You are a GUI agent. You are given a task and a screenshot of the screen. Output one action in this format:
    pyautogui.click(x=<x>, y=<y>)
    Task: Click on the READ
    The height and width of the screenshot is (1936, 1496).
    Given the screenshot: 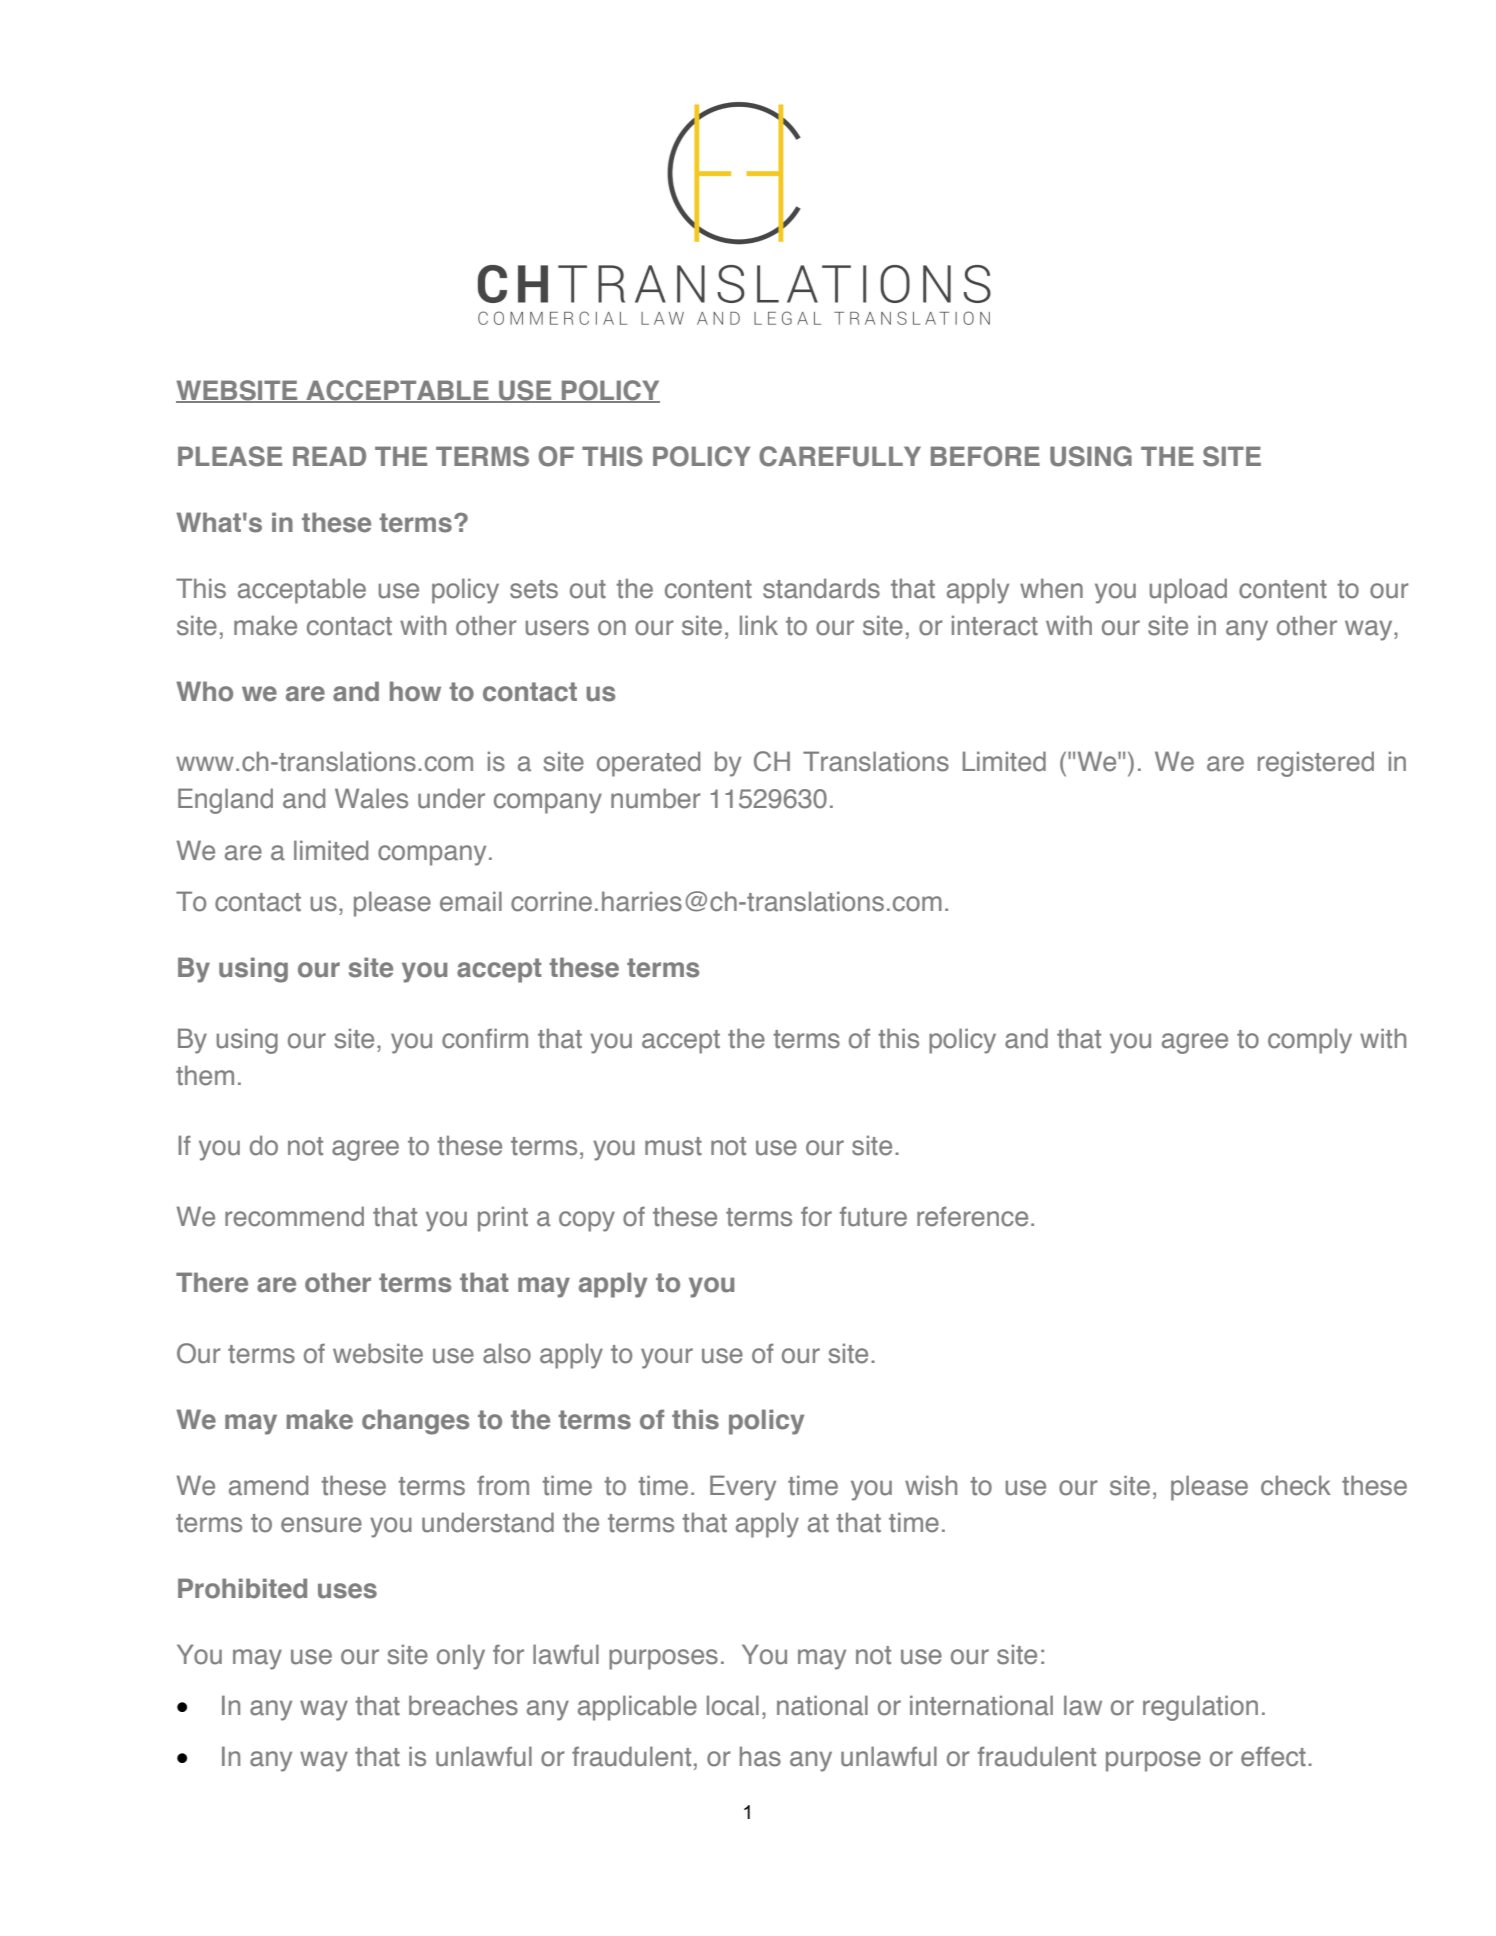 What is the action you would take?
    pyautogui.click(x=329, y=456)
